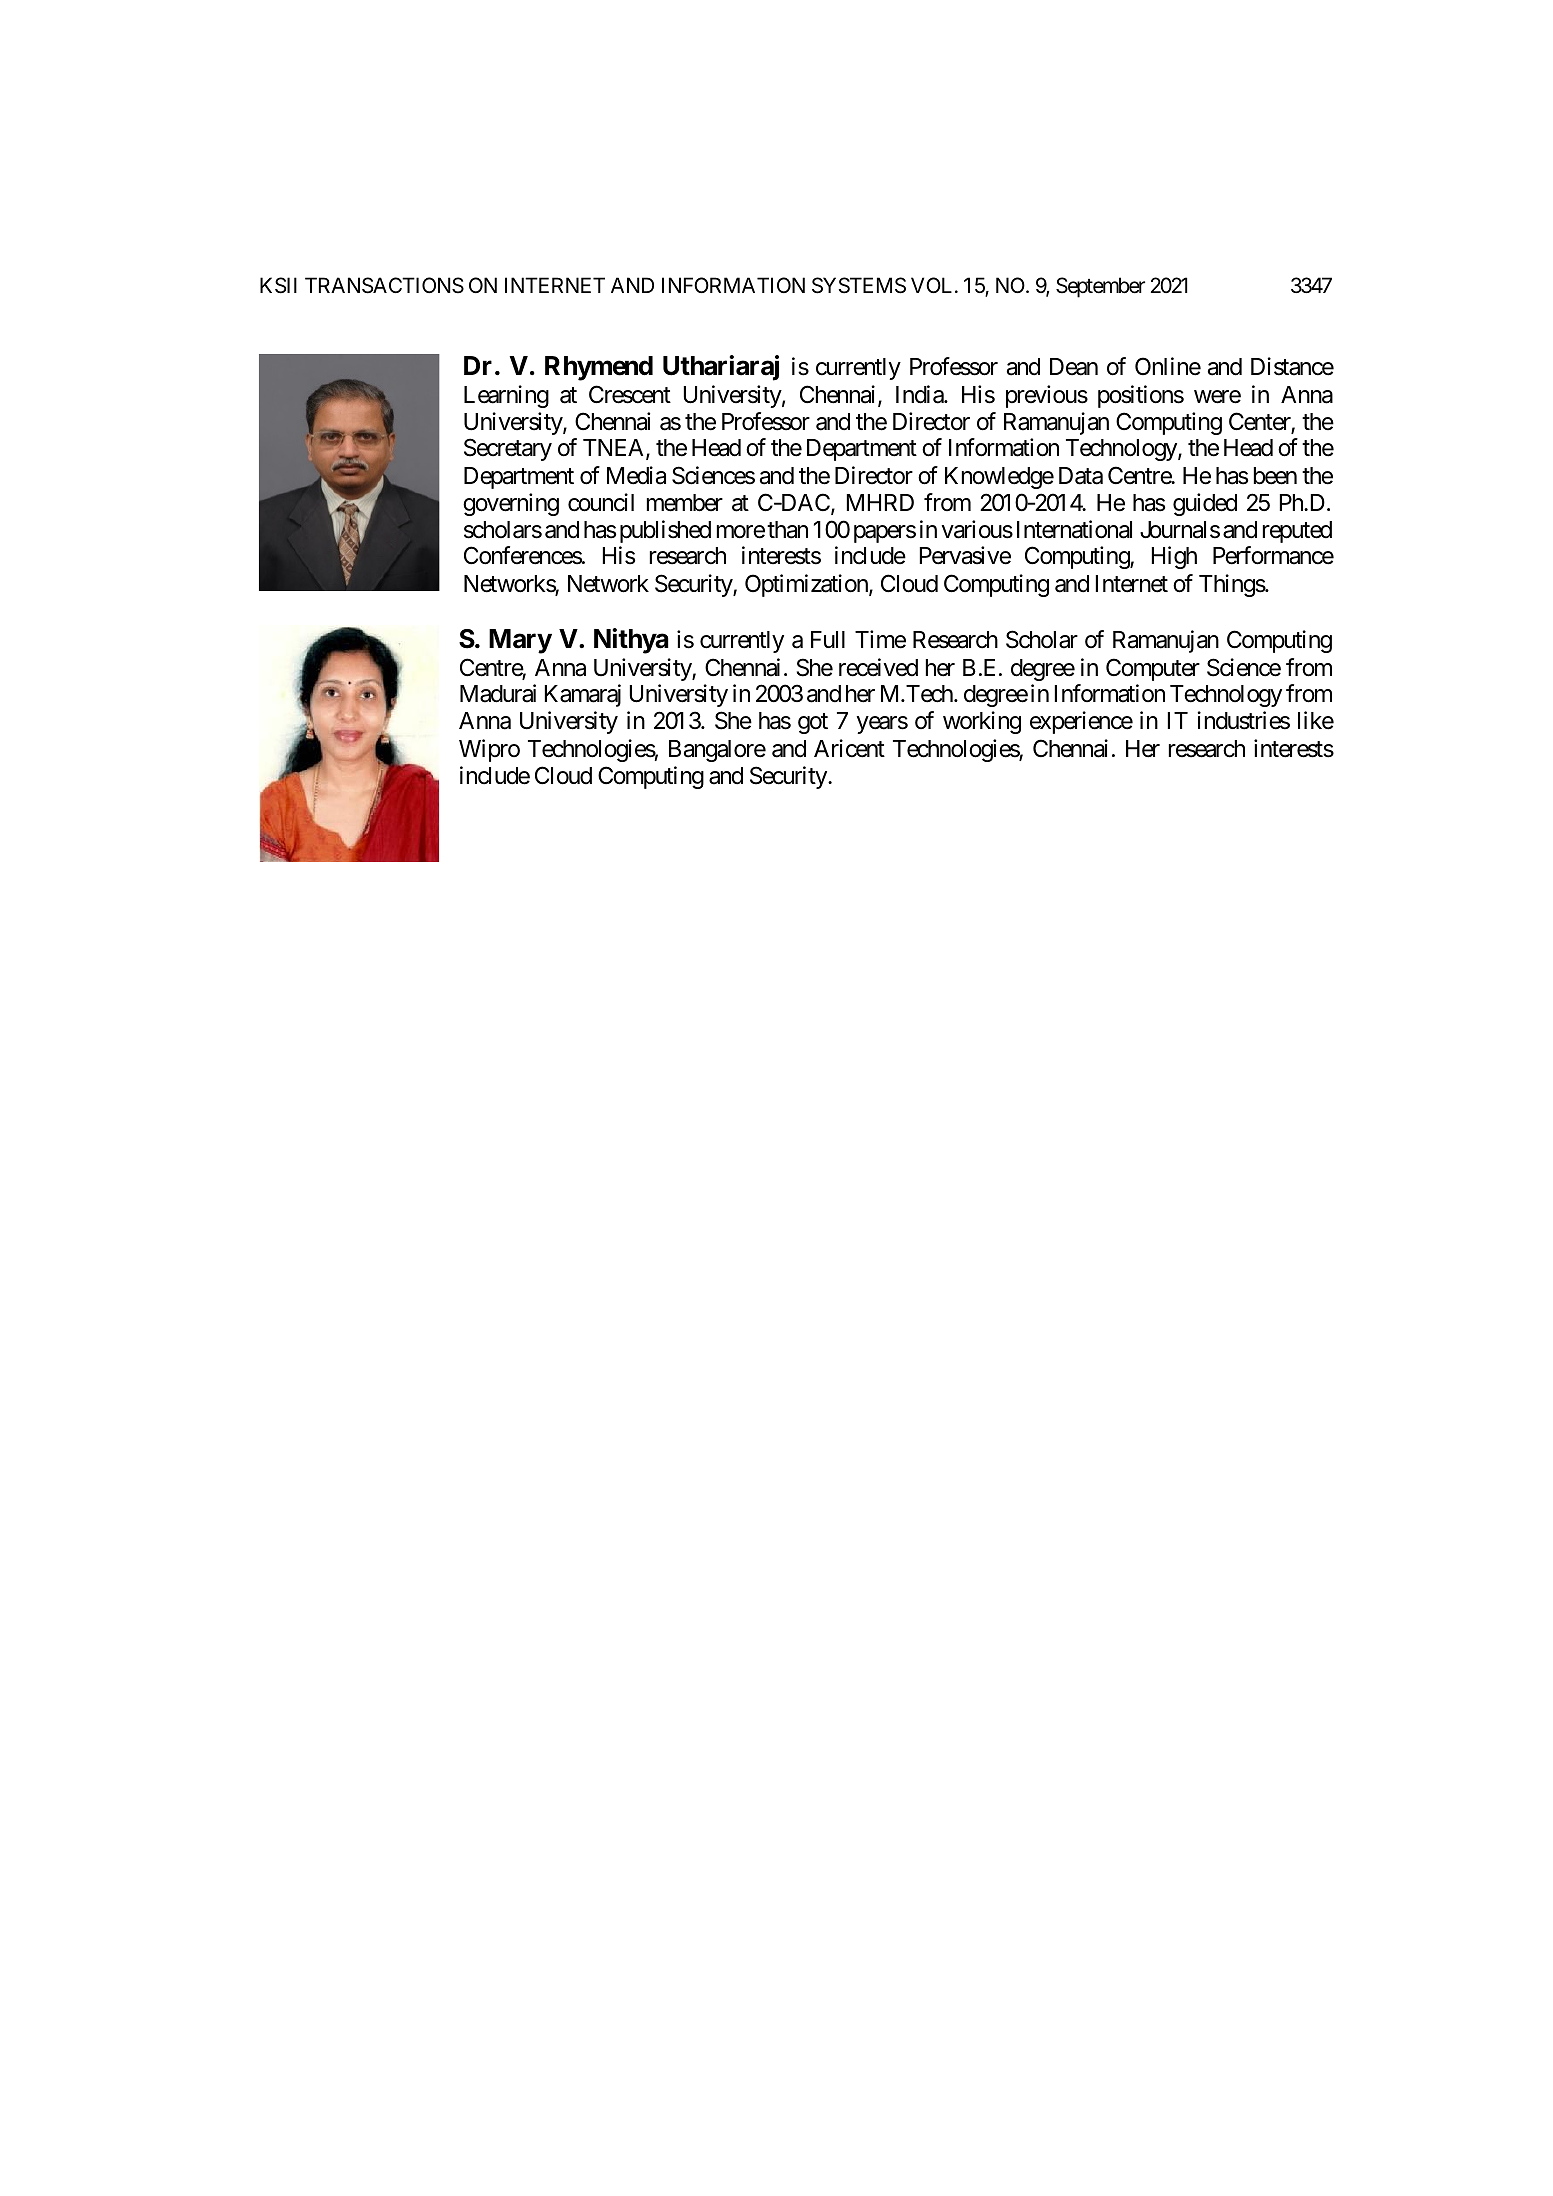  I want to click on than, so click(787, 530).
